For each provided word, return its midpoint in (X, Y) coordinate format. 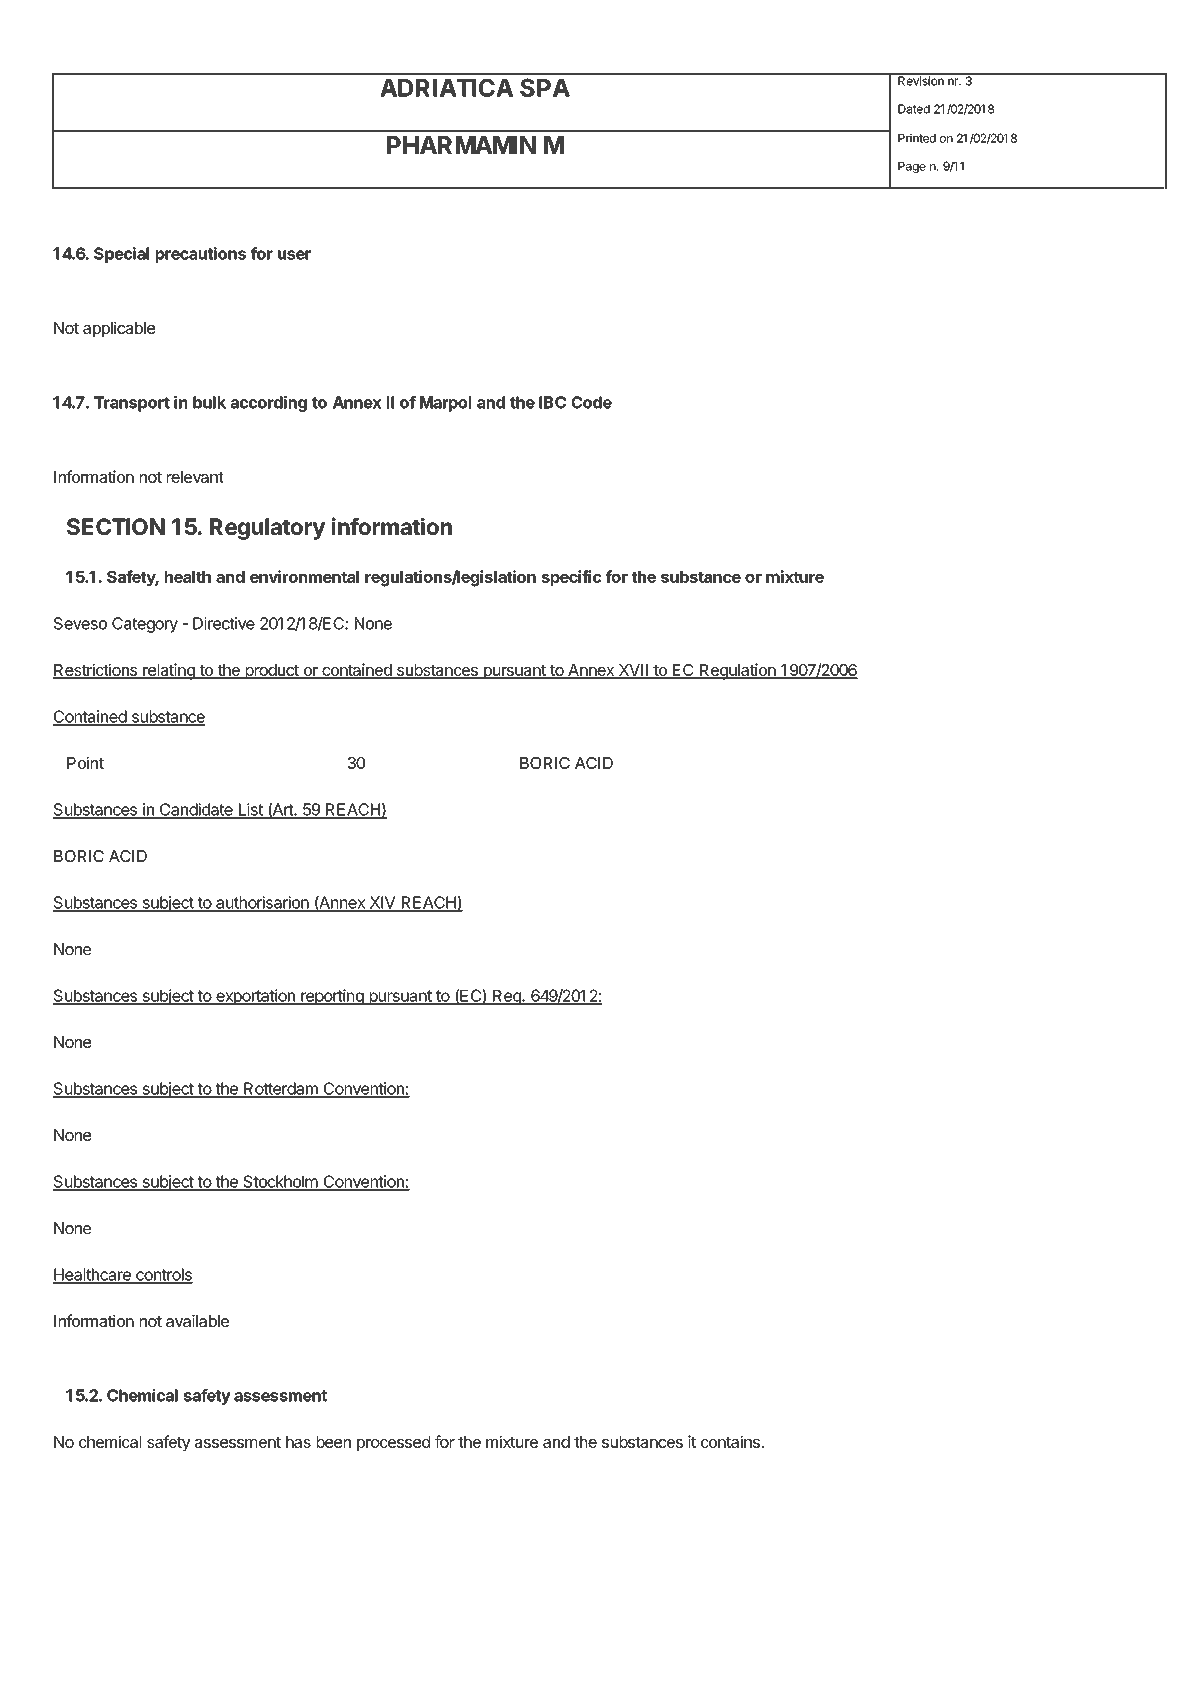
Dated (914, 109)
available (197, 1321)
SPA (545, 87)
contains (731, 1441)
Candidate (196, 810)
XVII (633, 671)
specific (571, 578)
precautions (201, 255)
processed (393, 1443)
